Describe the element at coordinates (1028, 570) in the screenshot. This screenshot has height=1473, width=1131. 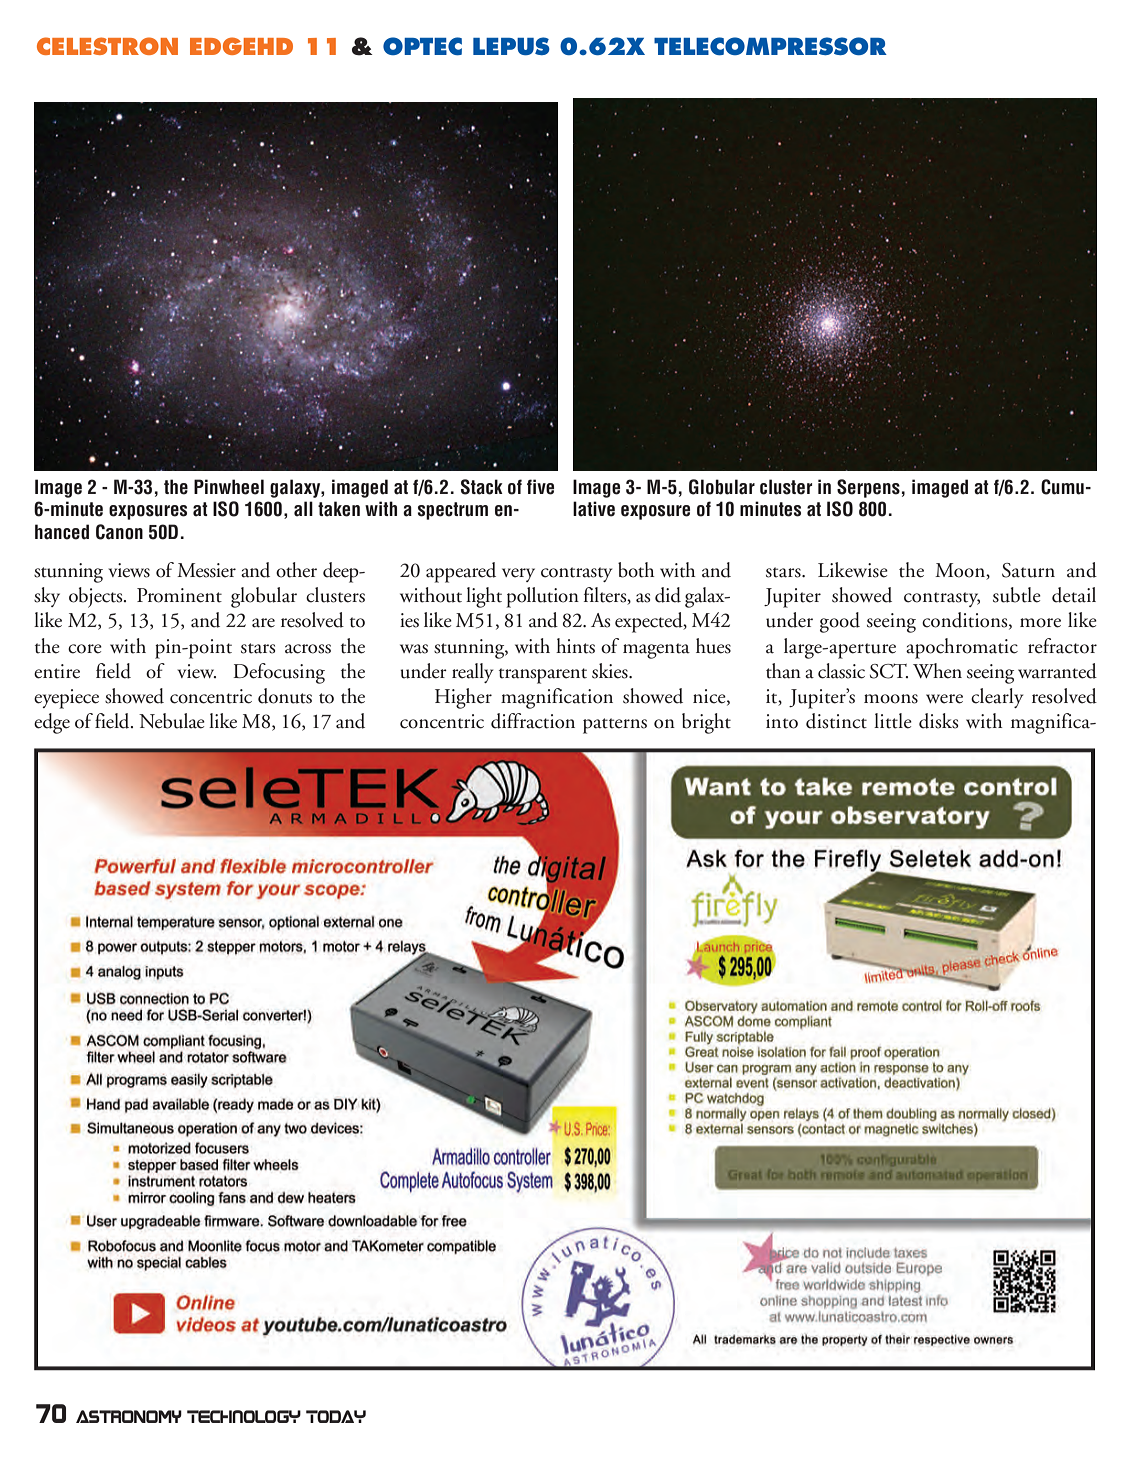
I see `Saturn` at that location.
